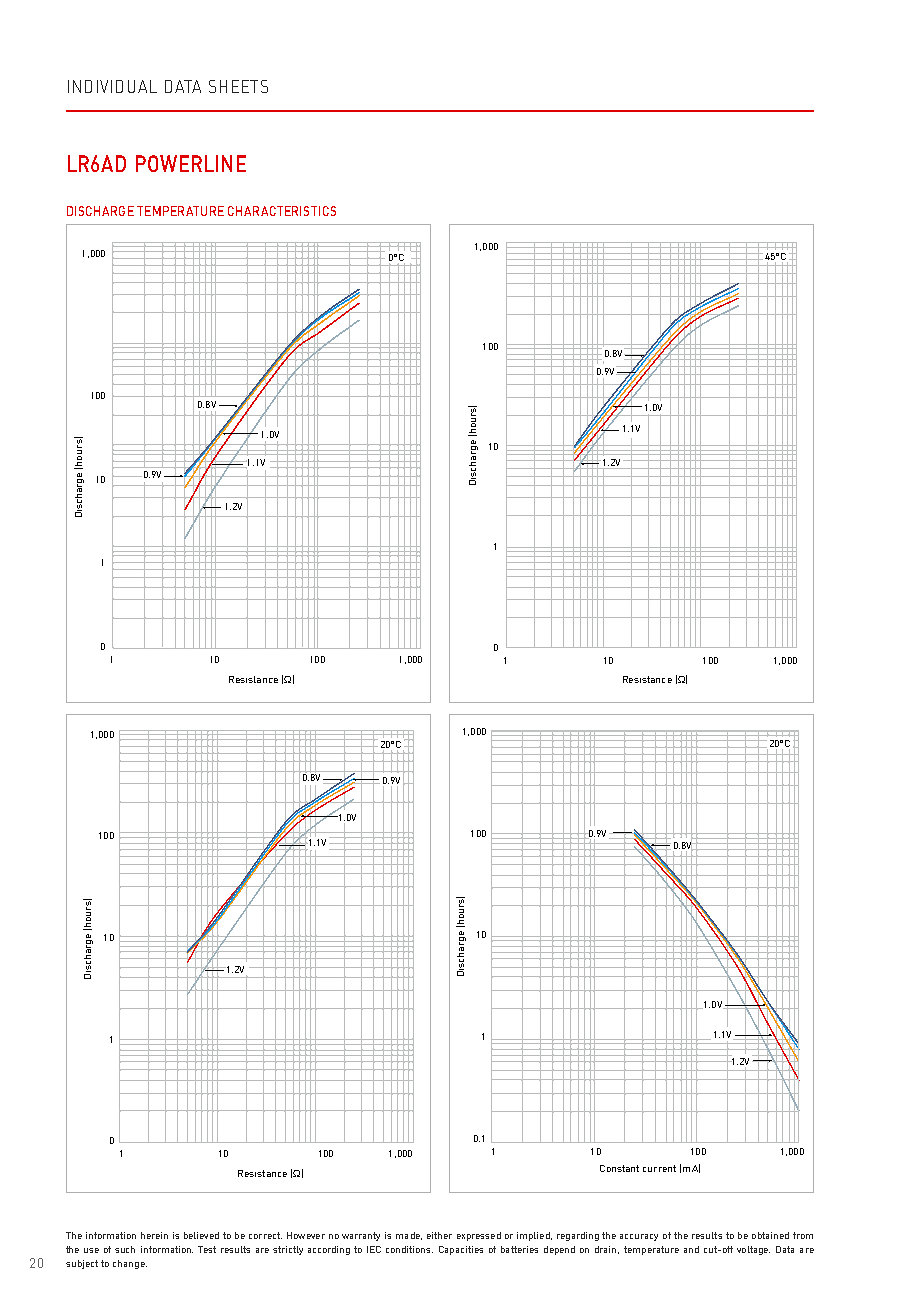 The width and height of the screenshot is (924, 1308). Describe the element at coordinates (282, 211) in the screenshot. I see `CHARACTERISTICS` at that location.
